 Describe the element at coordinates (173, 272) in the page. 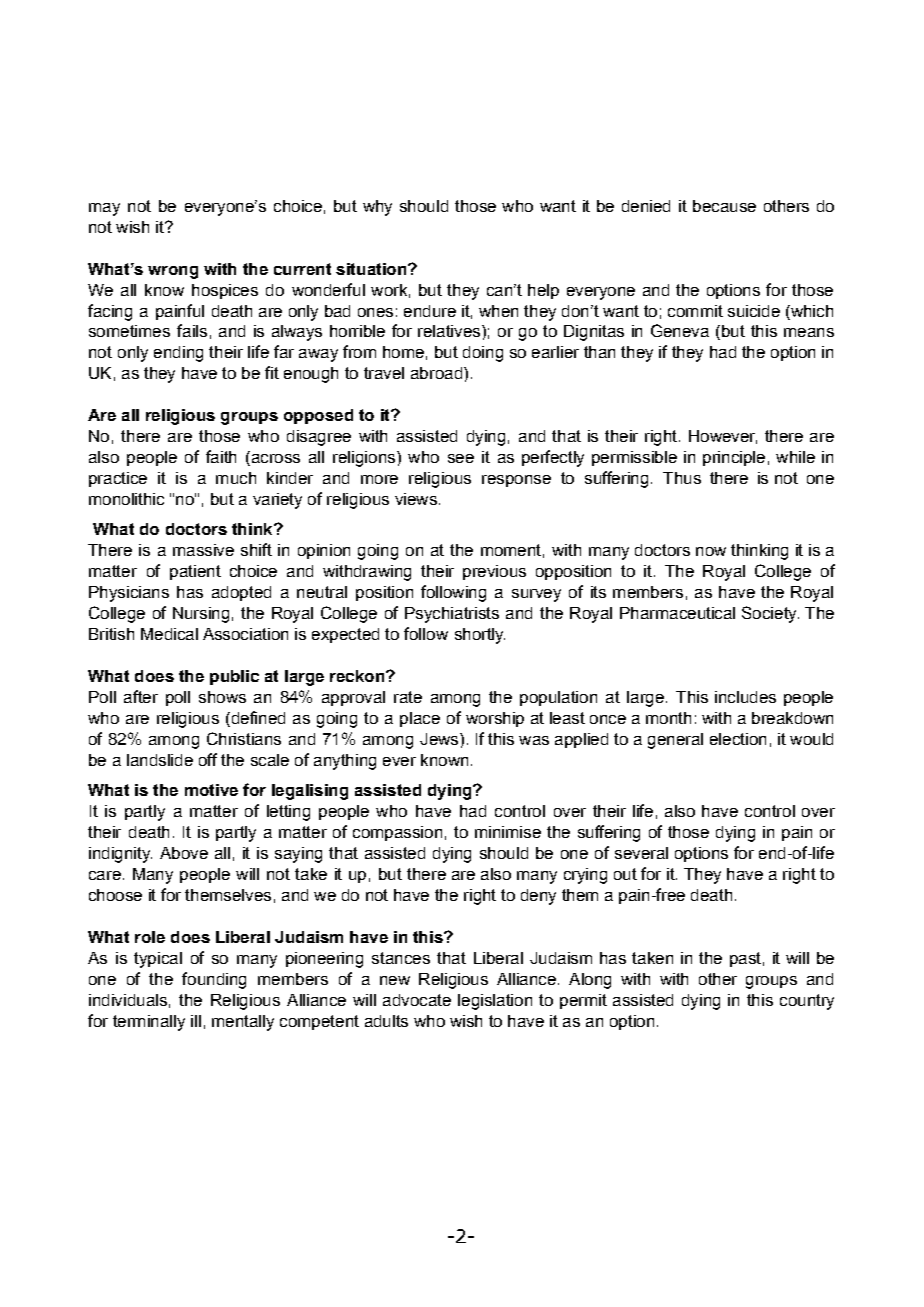

I see `wrong` at that location.
